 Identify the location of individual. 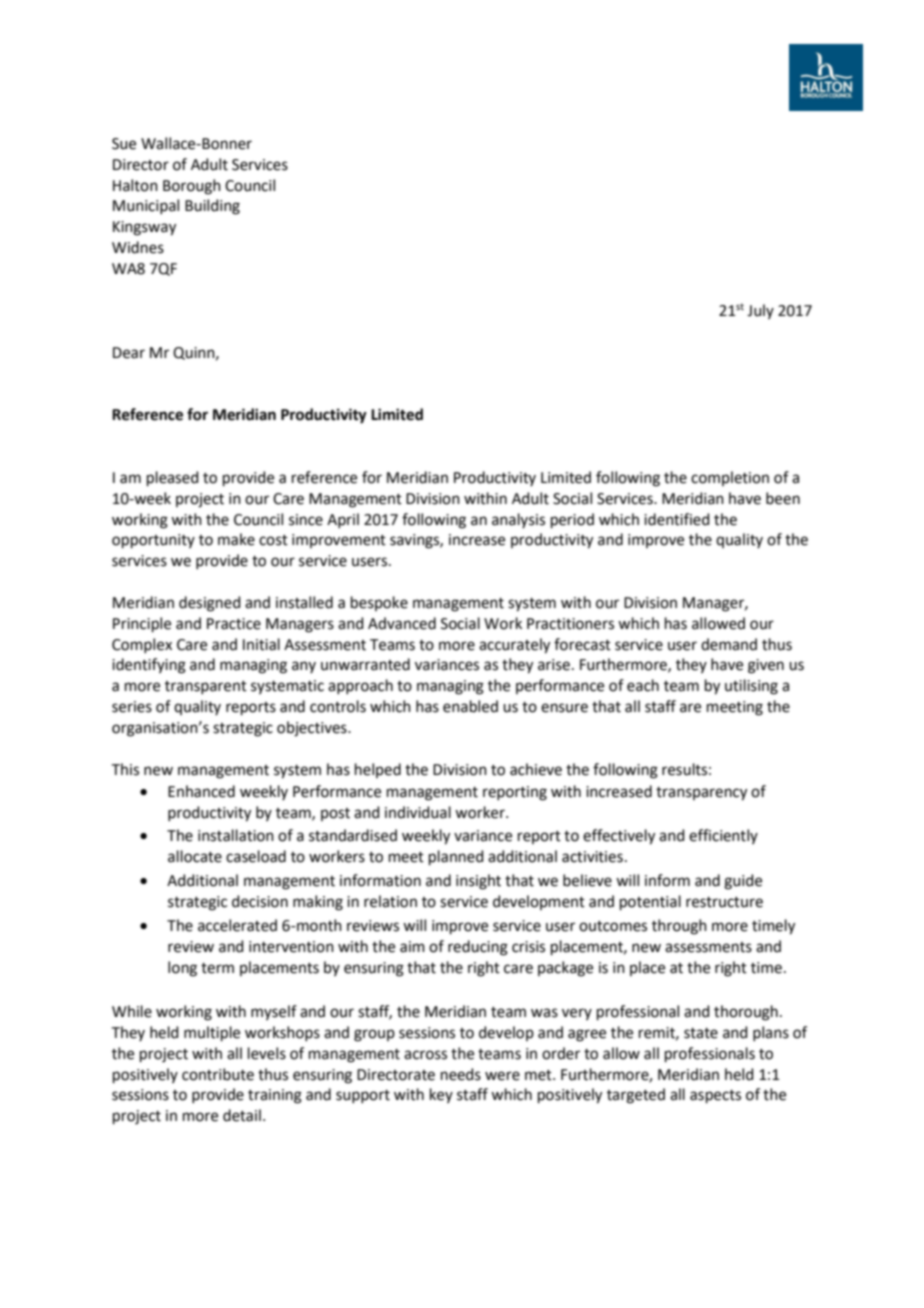
(418, 812).
